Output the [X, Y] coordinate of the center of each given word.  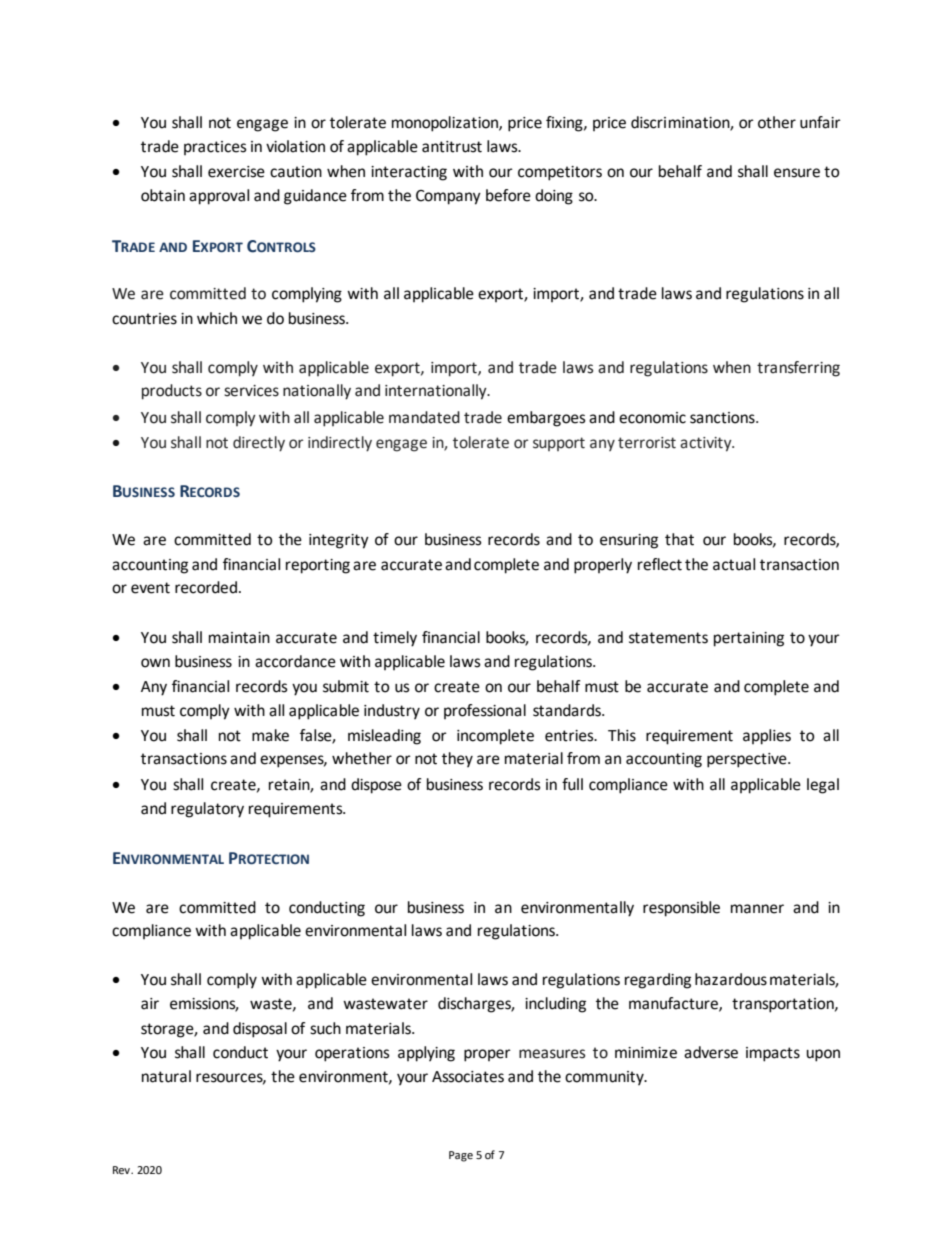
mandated [424, 417]
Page [461, 1156]
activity [707, 444]
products [172, 392]
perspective [748, 760]
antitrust [452, 147]
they [457, 760]
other [777, 122]
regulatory [207, 810]
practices [215, 148]
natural [166, 1076]
